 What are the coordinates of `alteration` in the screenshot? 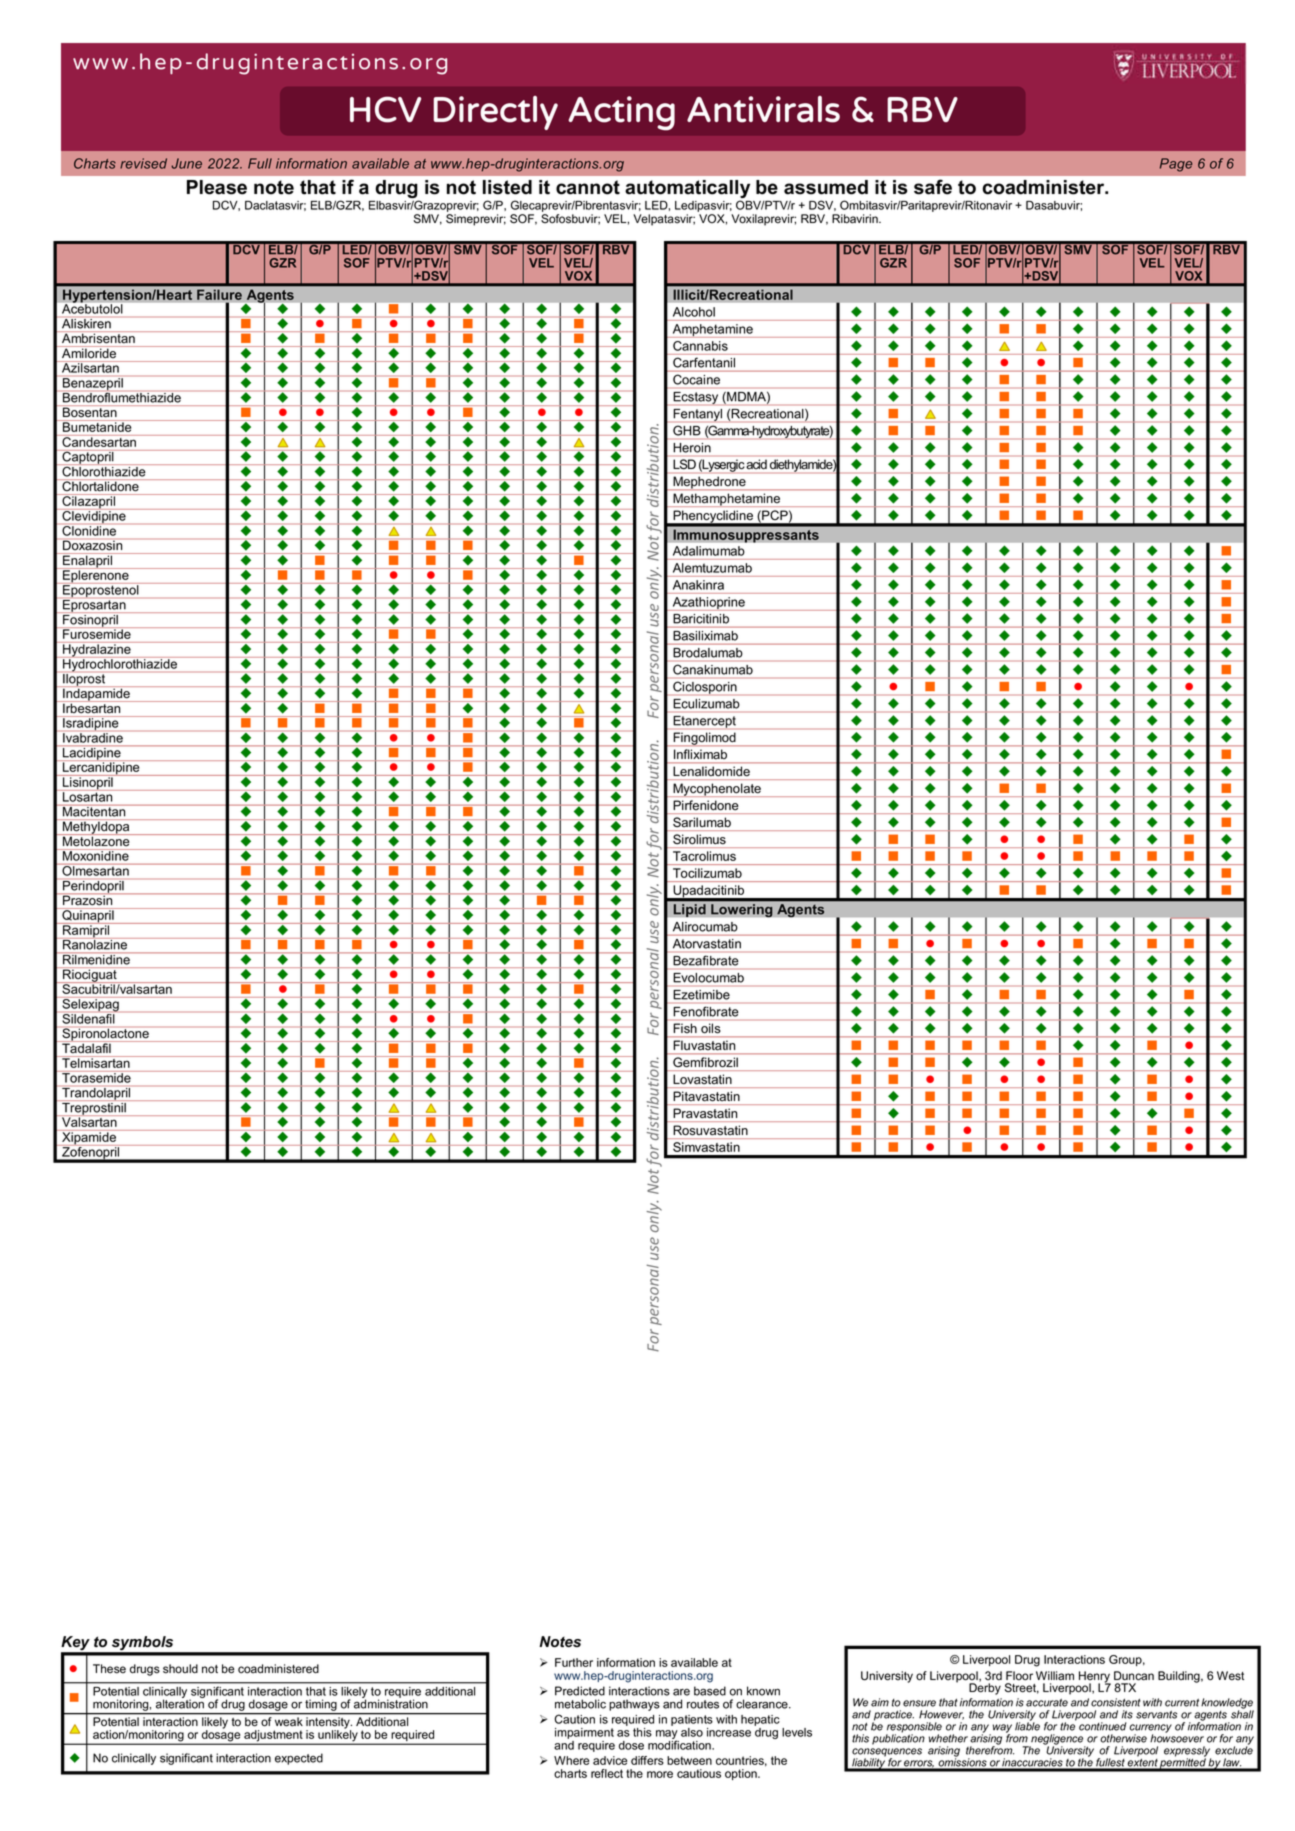 It's located at (180, 1703).
